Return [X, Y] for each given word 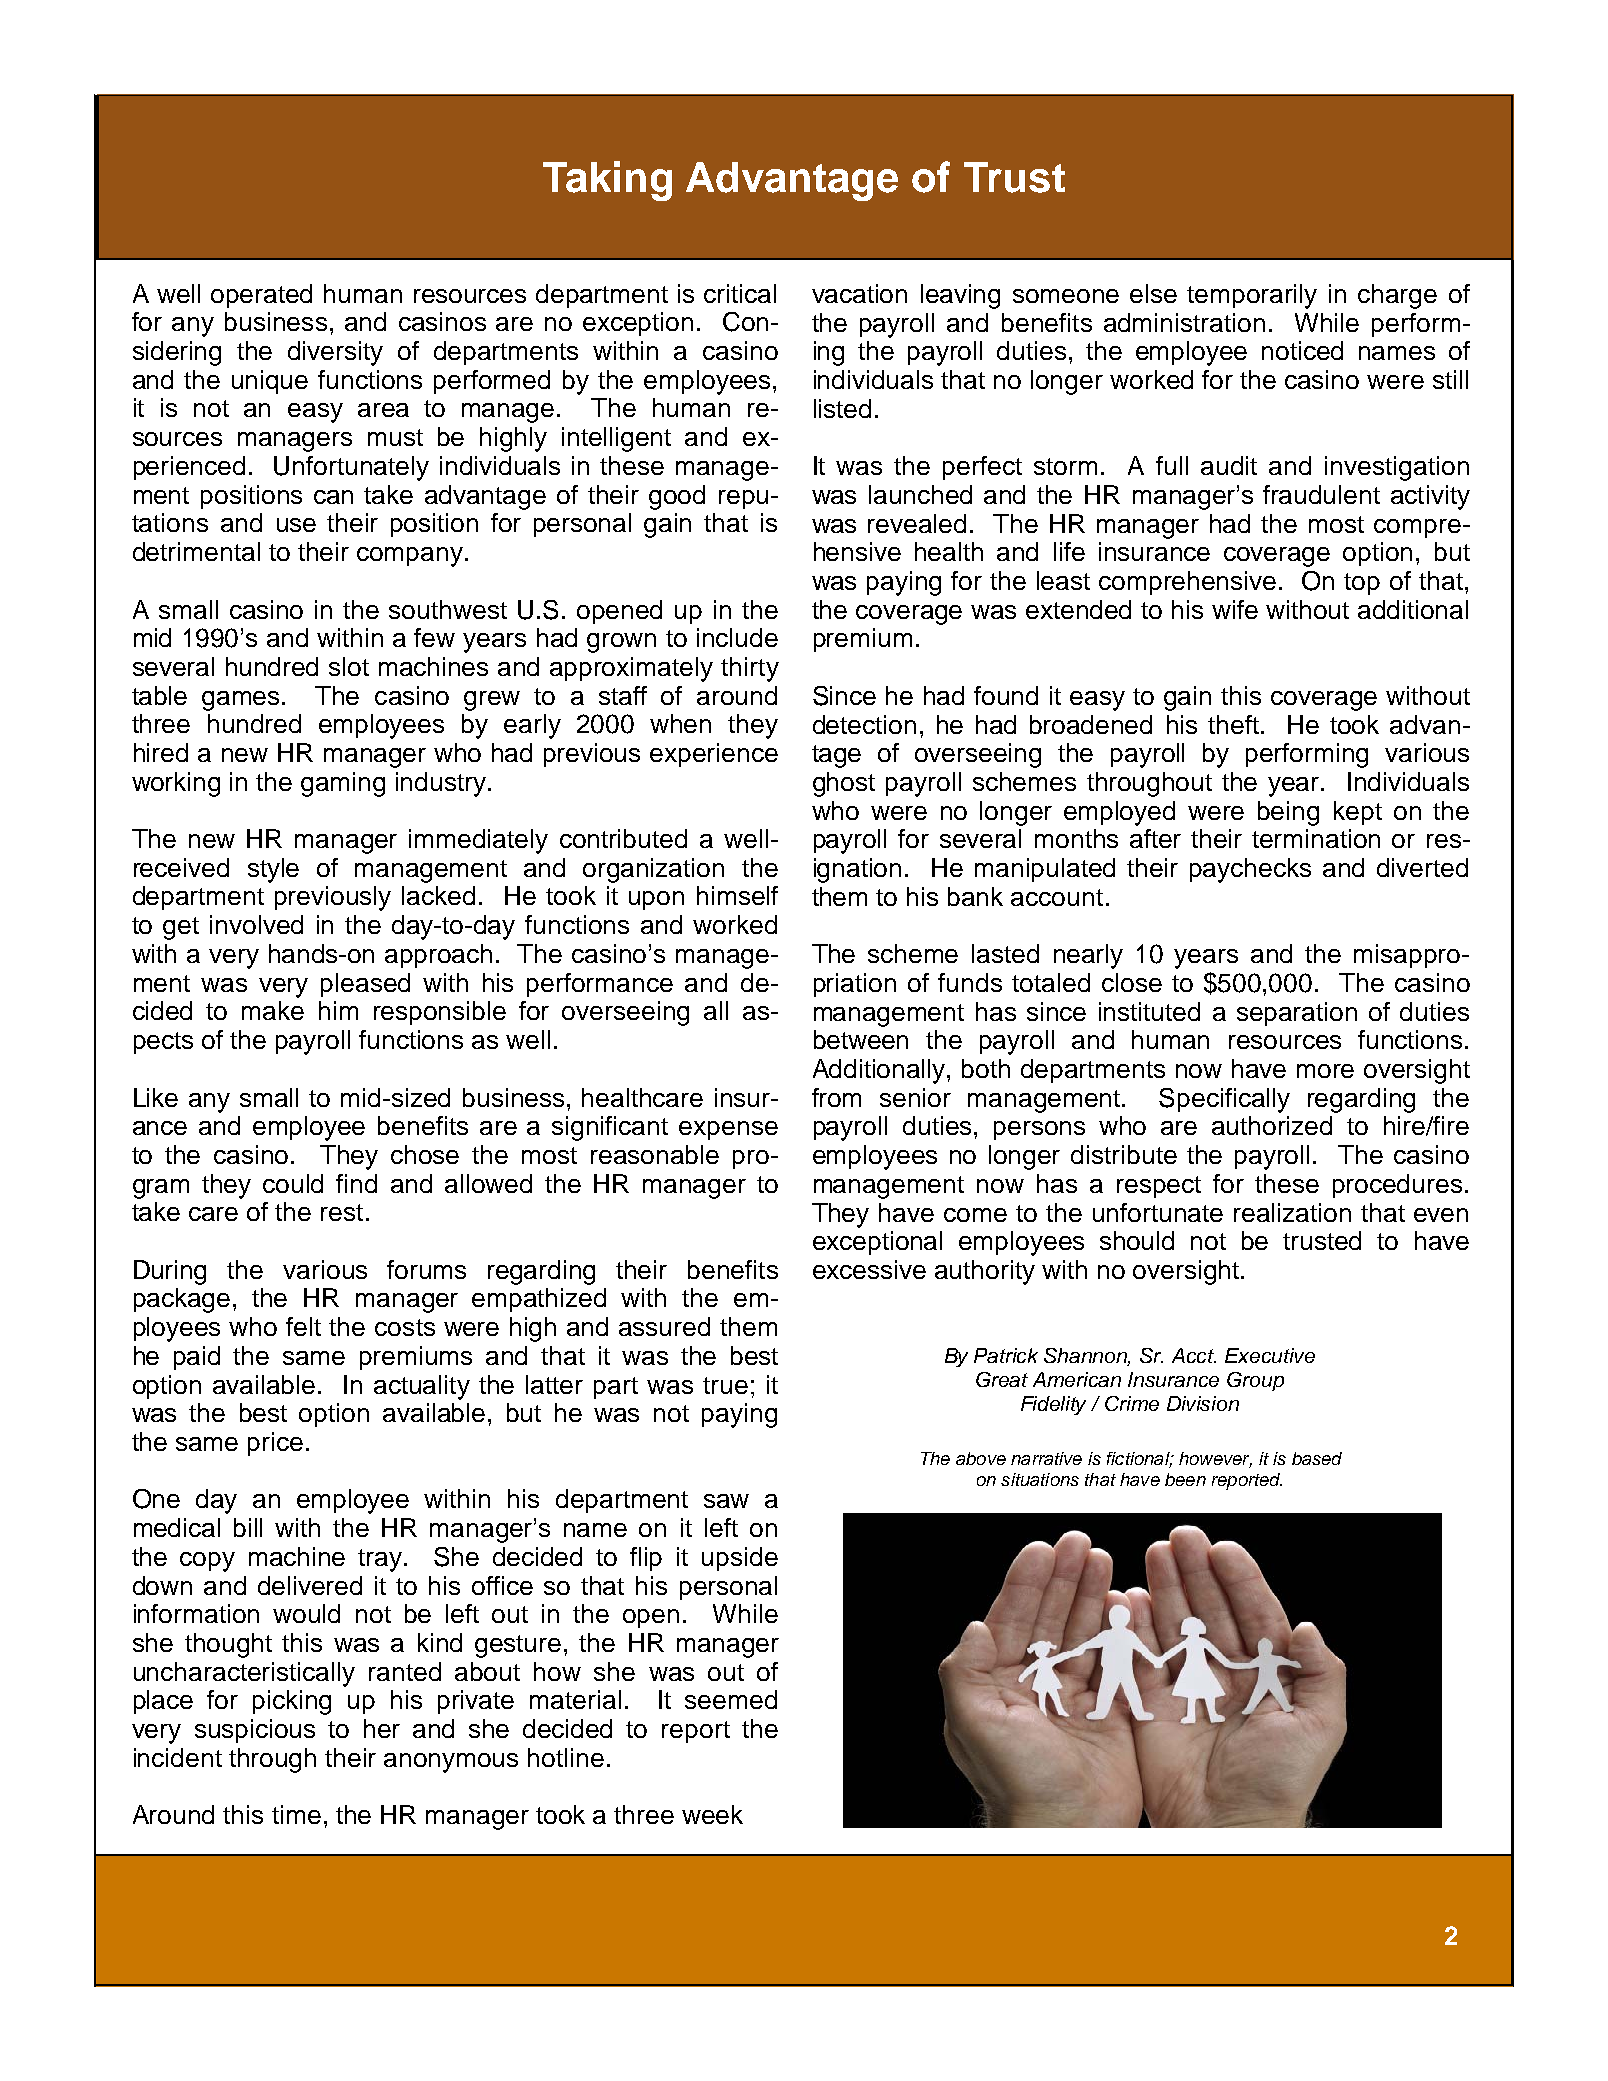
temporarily [1252, 296]
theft [1233, 724]
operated [261, 296]
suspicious [255, 1731]
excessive [869, 1269]
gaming [343, 784]
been [1185, 1479]
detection [864, 724]
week [712, 1814]
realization [1292, 1212]
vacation [859, 293]
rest [342, 1212]
